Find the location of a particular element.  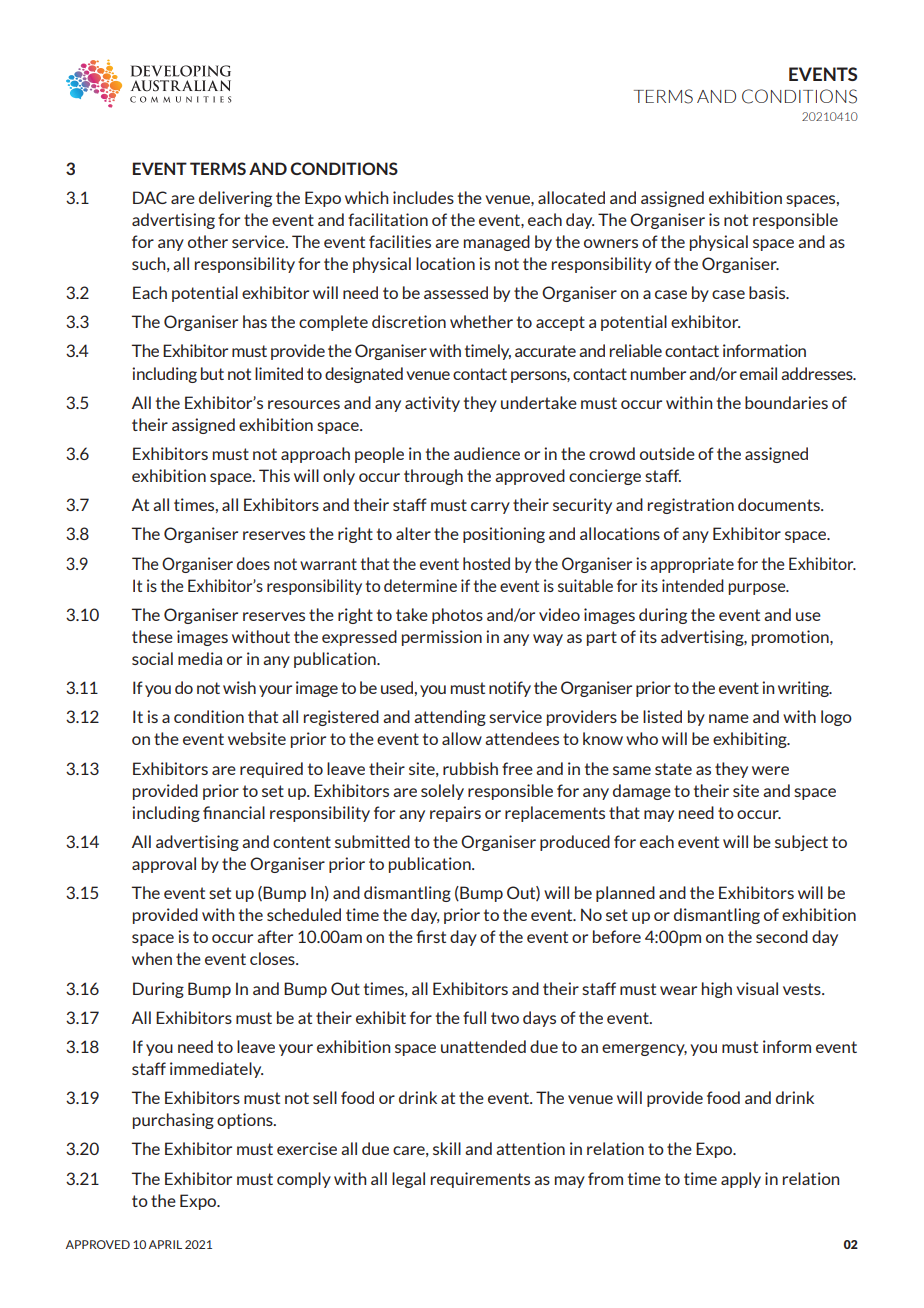

APRIL is located at coordinates (165, 1244).
